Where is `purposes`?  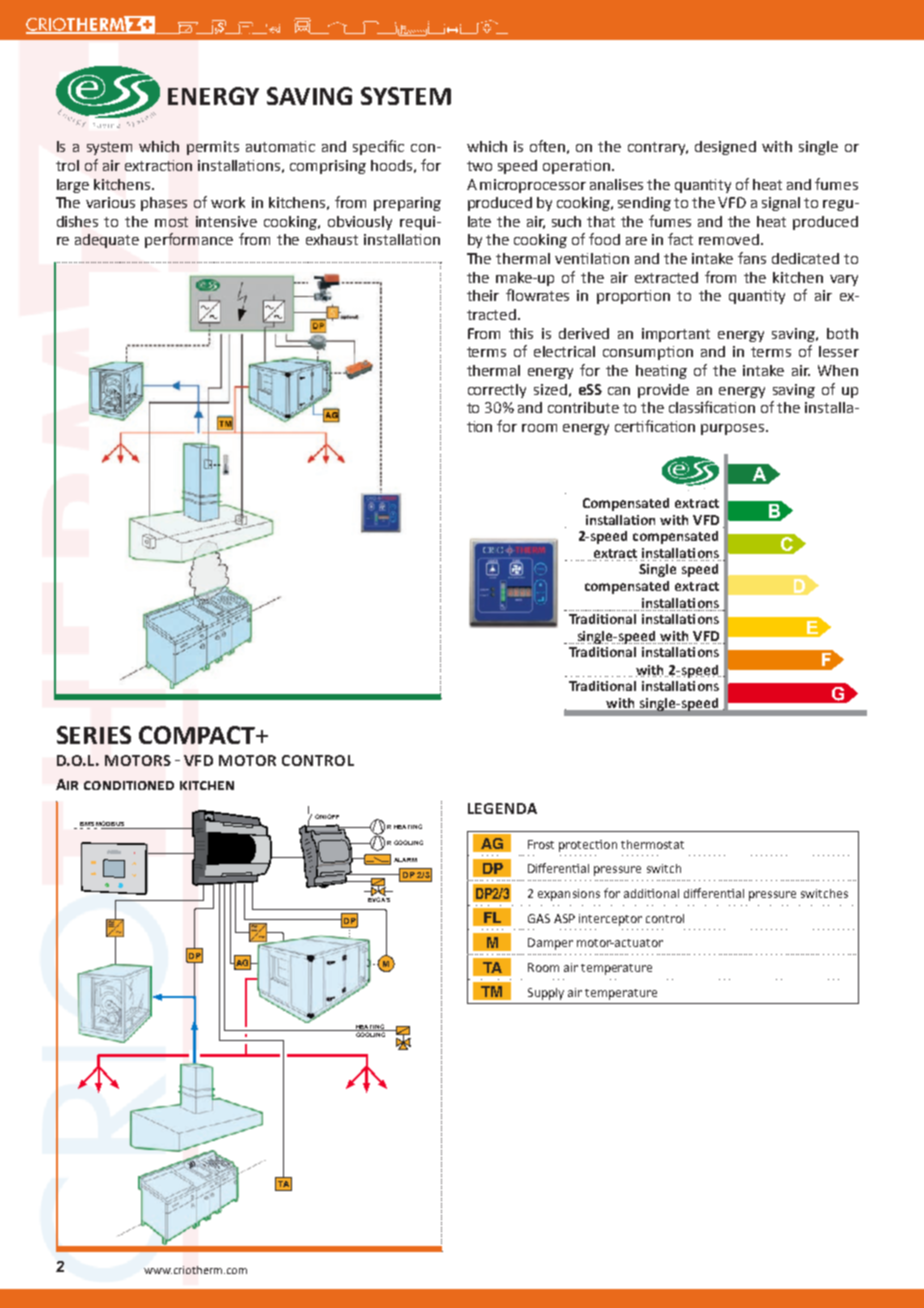
purposes is located at coordinates (734, 429).
